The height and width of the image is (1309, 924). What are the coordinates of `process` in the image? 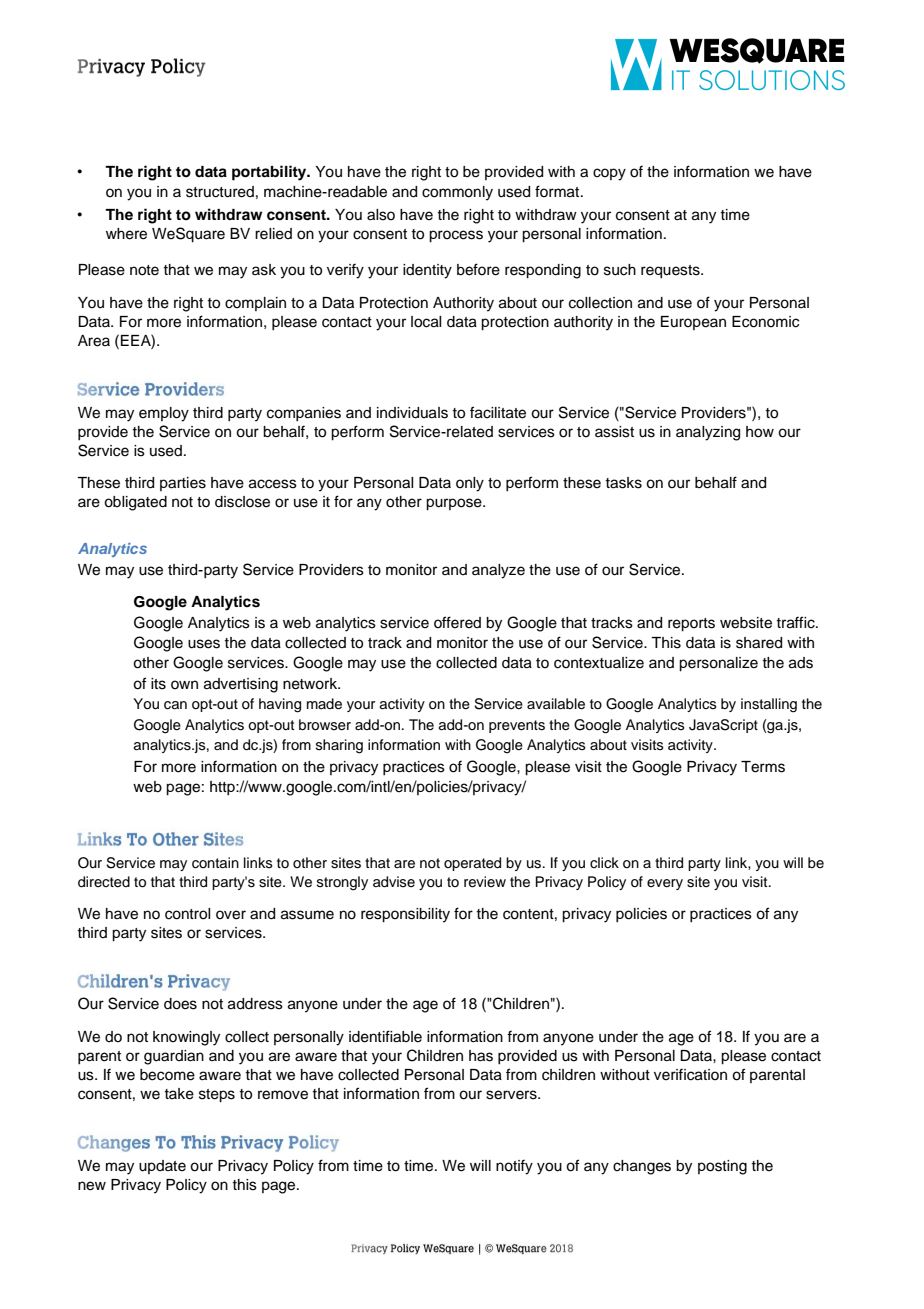 It's located at (456, 236).
